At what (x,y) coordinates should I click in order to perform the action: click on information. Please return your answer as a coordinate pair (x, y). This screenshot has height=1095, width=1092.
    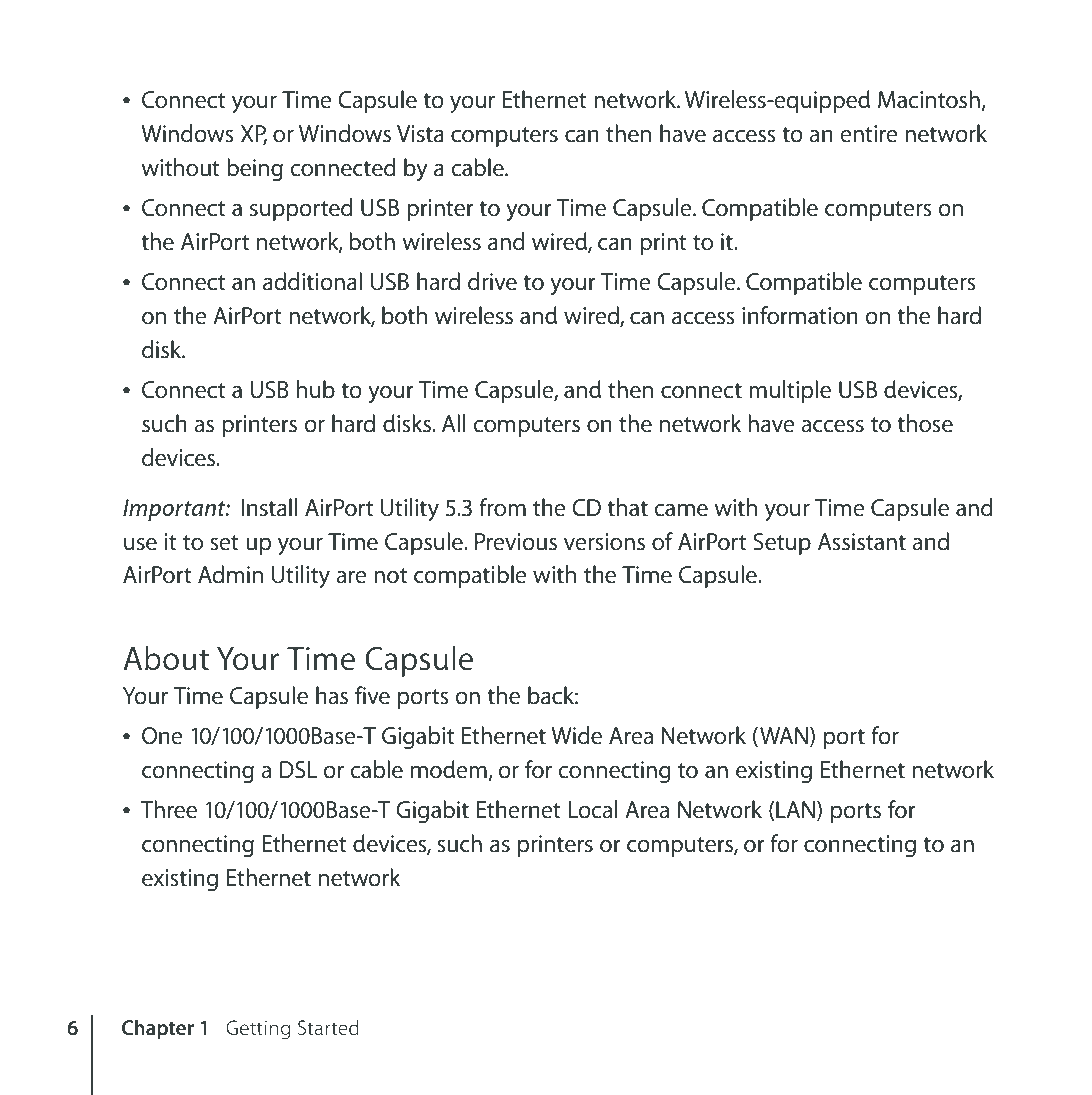
    Looking at the image, I should click on (800, 315).
